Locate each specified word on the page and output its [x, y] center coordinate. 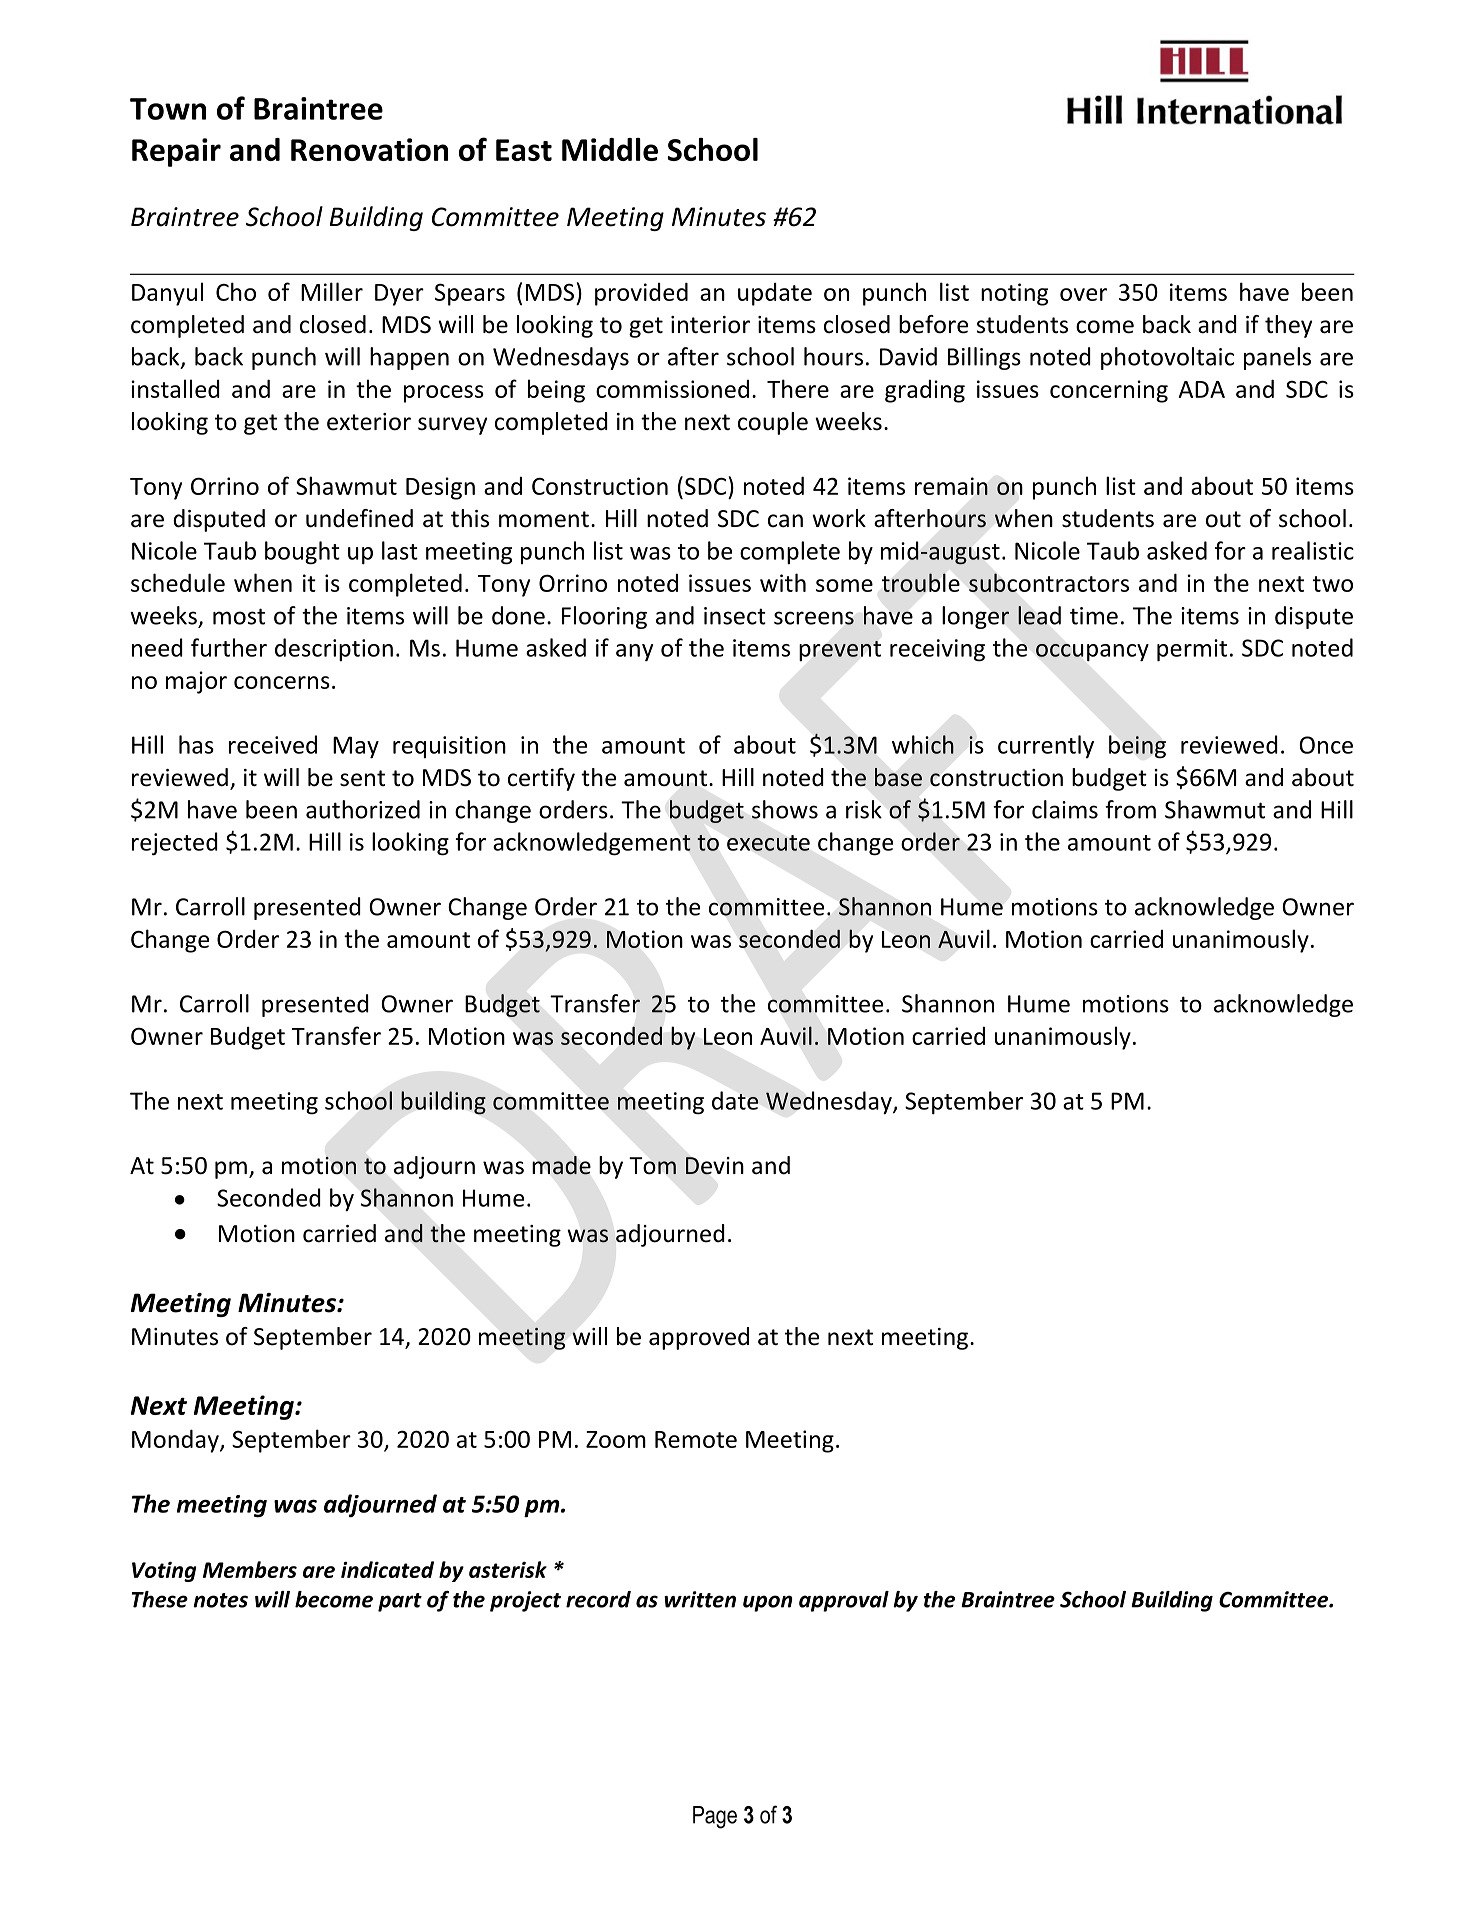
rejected [175, 844]
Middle [610, 149]
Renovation [369, 149]
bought [302, 553]
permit [1192, 650]
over [1083, 294]
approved [699, 1338]
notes [220, 1600]
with [783, 582]
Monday [176, 1441]
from [1130, 809]
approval [844, 1601]
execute [768, 843]
